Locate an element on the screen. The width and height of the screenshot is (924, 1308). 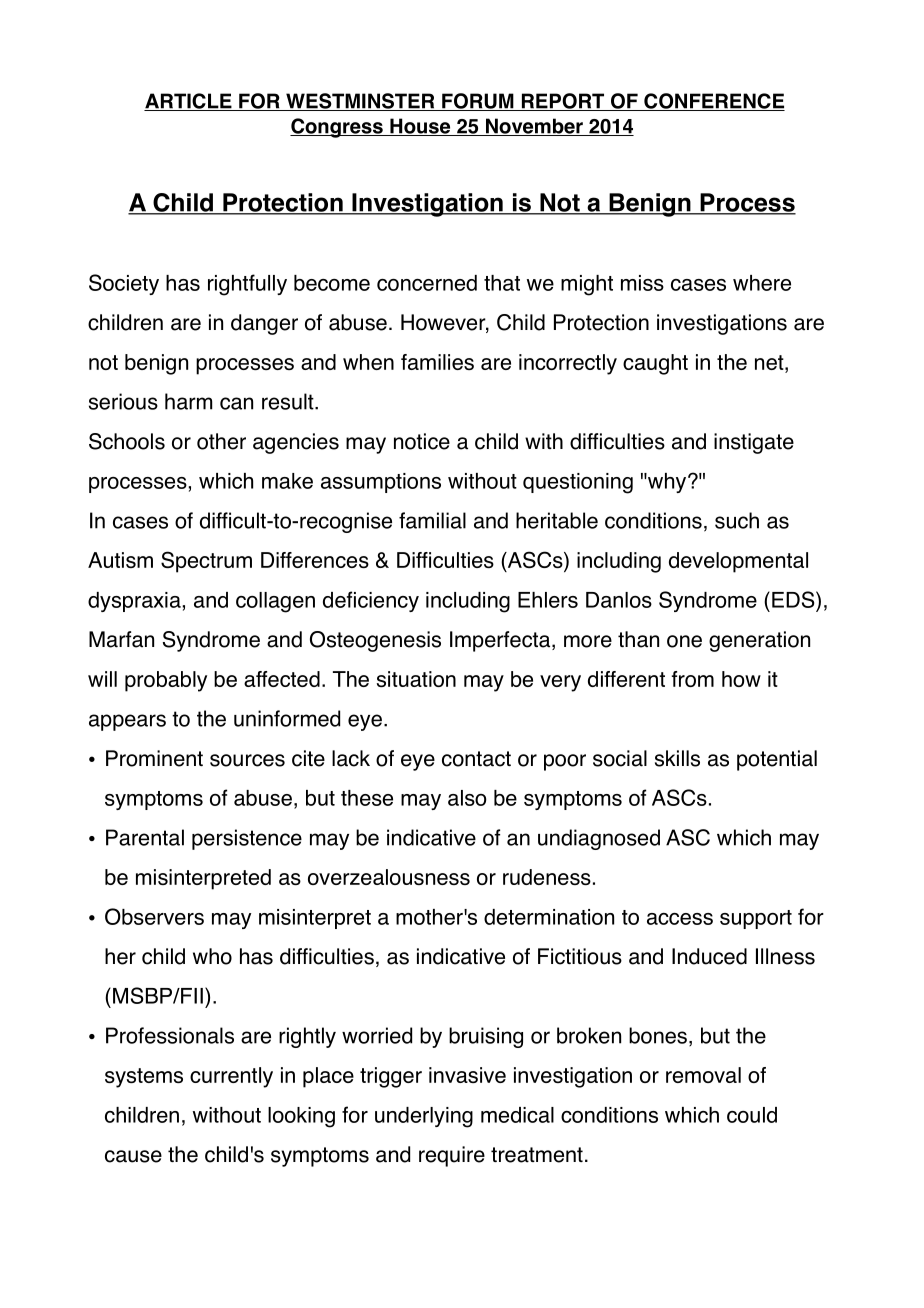
could is located at coordinates (752, 1115).
